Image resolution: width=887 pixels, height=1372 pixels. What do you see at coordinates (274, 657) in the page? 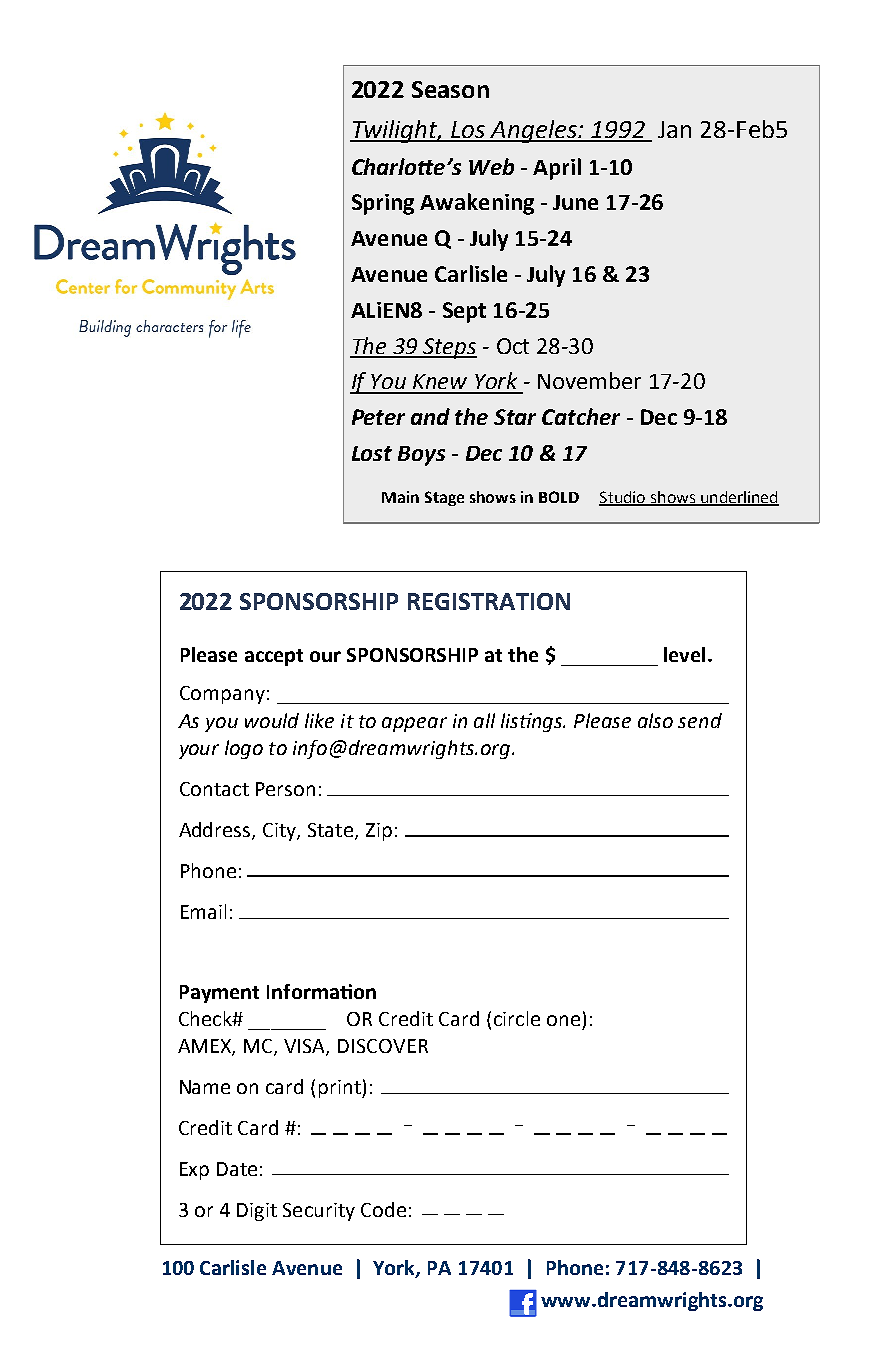
I see `accept` at bounding box center [274, 657].
